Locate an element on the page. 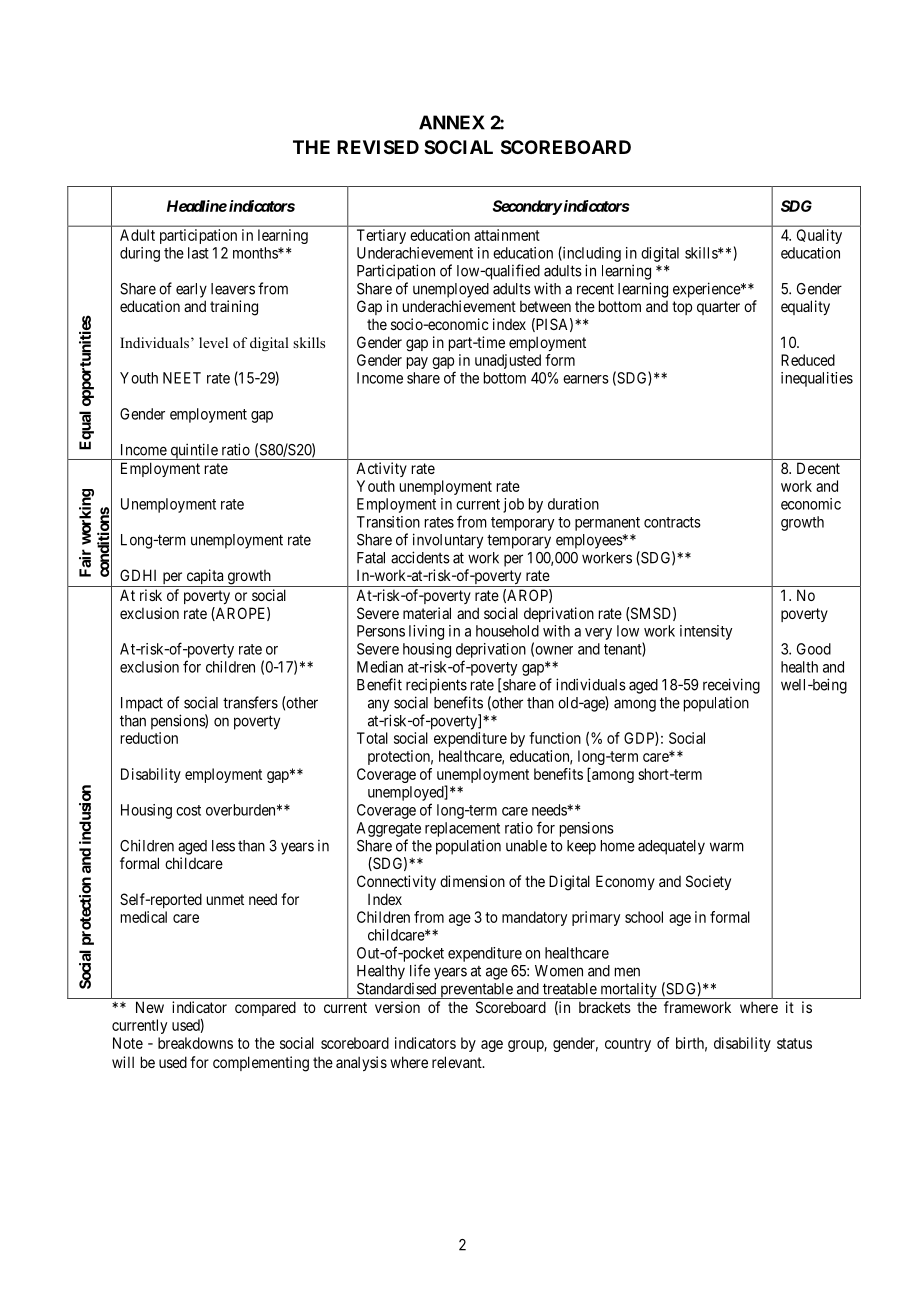 Image resolution: width=924 pixels, height=1309 pixels. material is located at coordinates (427, 613).
